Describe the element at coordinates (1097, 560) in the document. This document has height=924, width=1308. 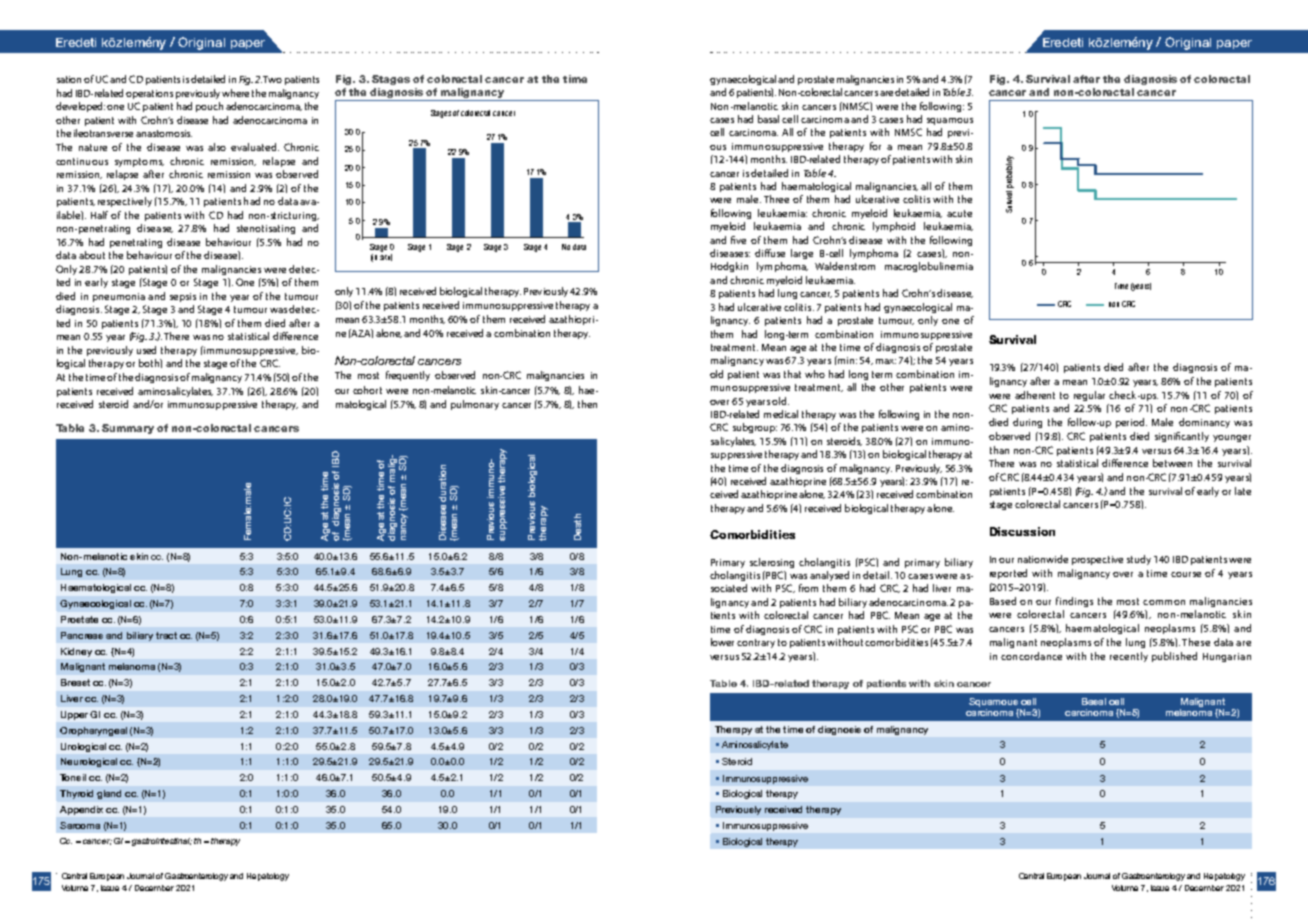
I see `prospective` at that location.
